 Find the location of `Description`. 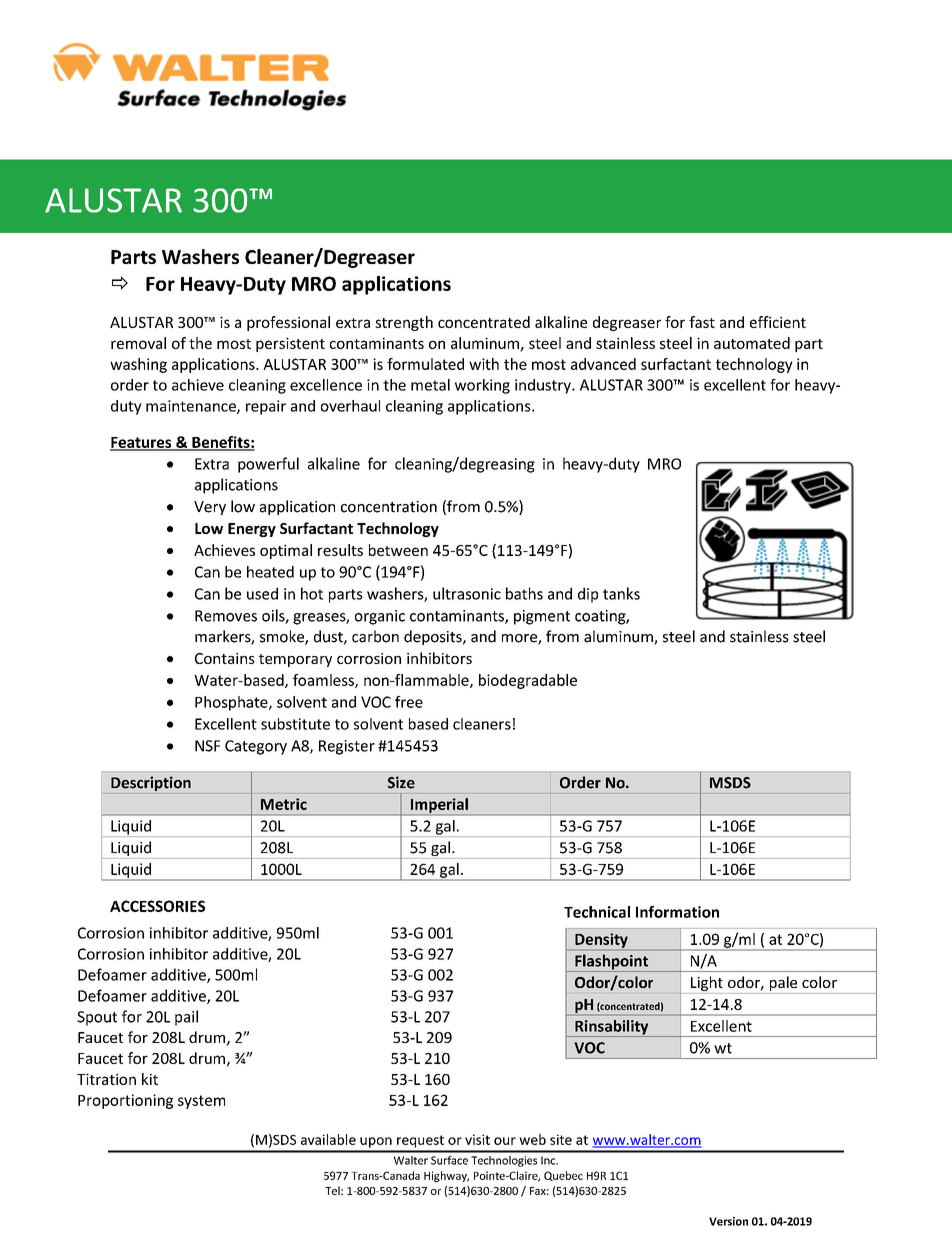

Description is located at coordinates (151, 783).
